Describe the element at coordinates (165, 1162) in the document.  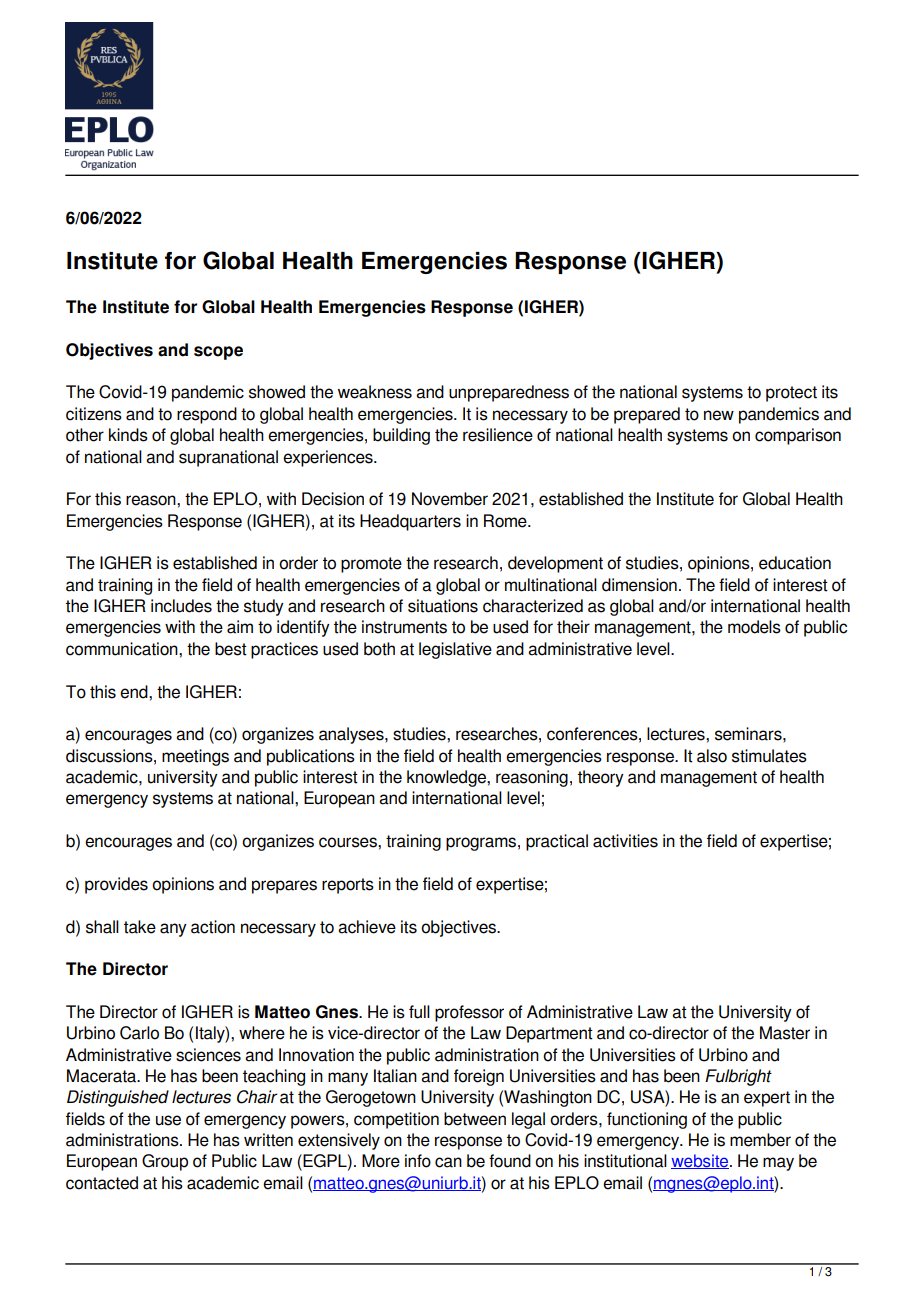
I see `Group` at that location.
